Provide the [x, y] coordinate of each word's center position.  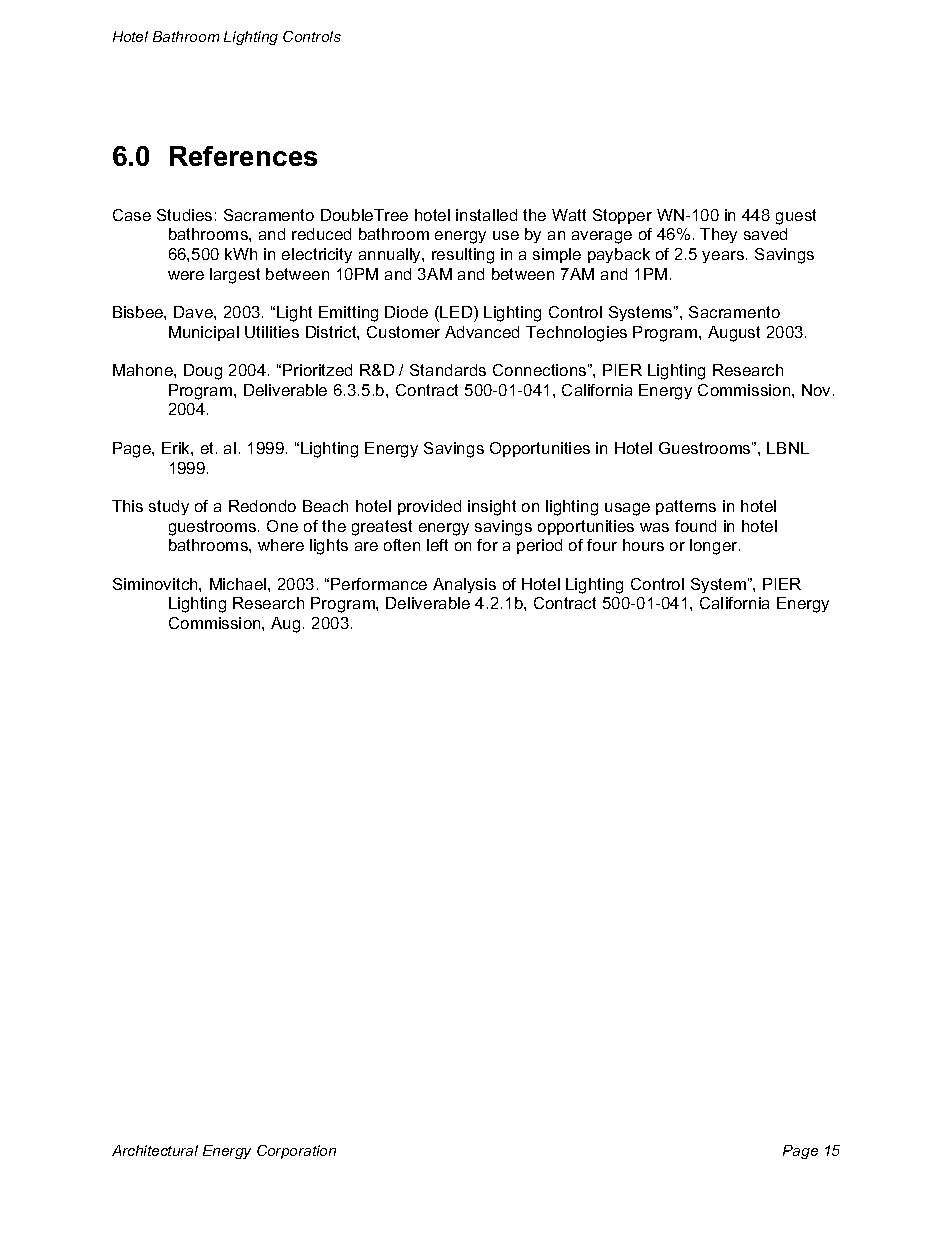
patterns [686, 507]
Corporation [296, 1152]
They [718, 235]
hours [643, 545]
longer [715, 547]
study [169, 507]
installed [486, 215]
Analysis [464, 585]
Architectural [155, 1150]
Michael [239, 584]
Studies [184, 215]
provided [429, 507]
